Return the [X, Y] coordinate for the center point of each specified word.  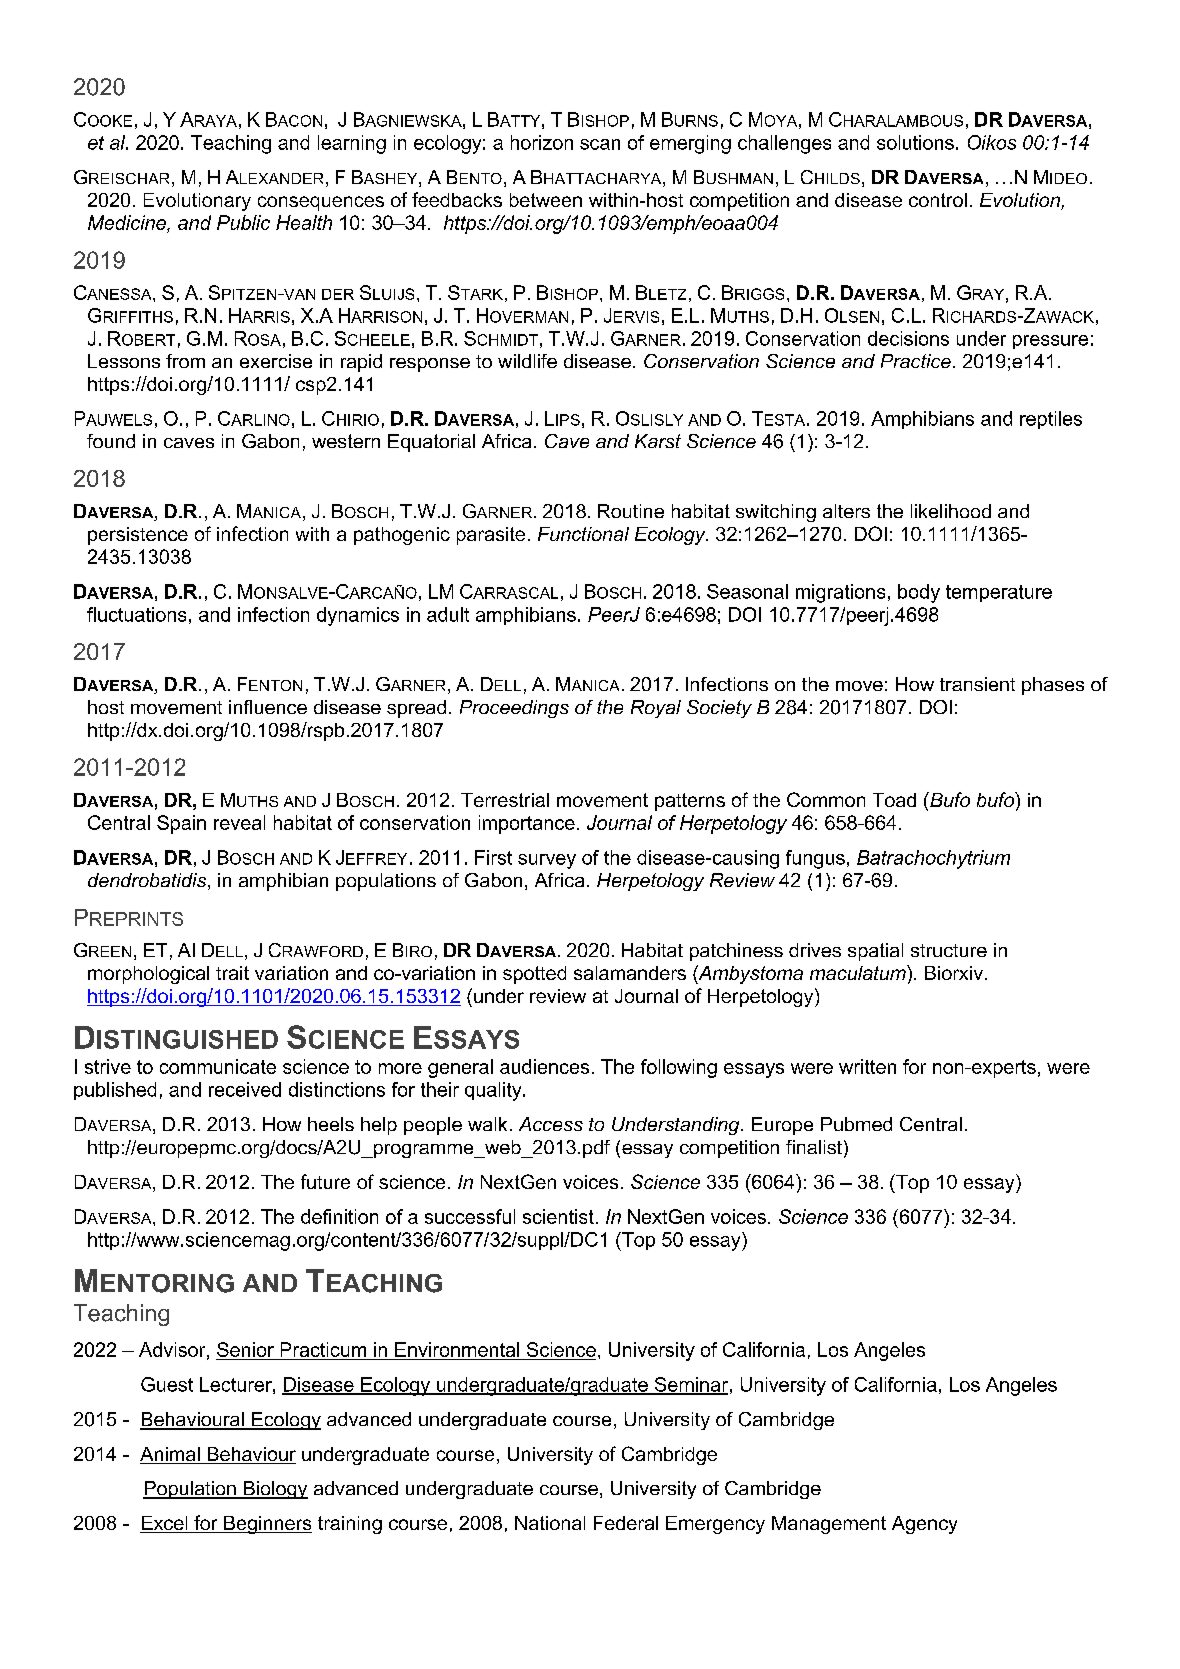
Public [243, 222]
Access [551, 1124]
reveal [239, 822]
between [546, 200]
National [550, 1523]
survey [547, 861]
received [245, 1089]
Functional [583, 534]
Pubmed [856, 1124]
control [938, 200]
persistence [138, 536]
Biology [274, 1490]
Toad [894, 800]
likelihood [951, 511]
